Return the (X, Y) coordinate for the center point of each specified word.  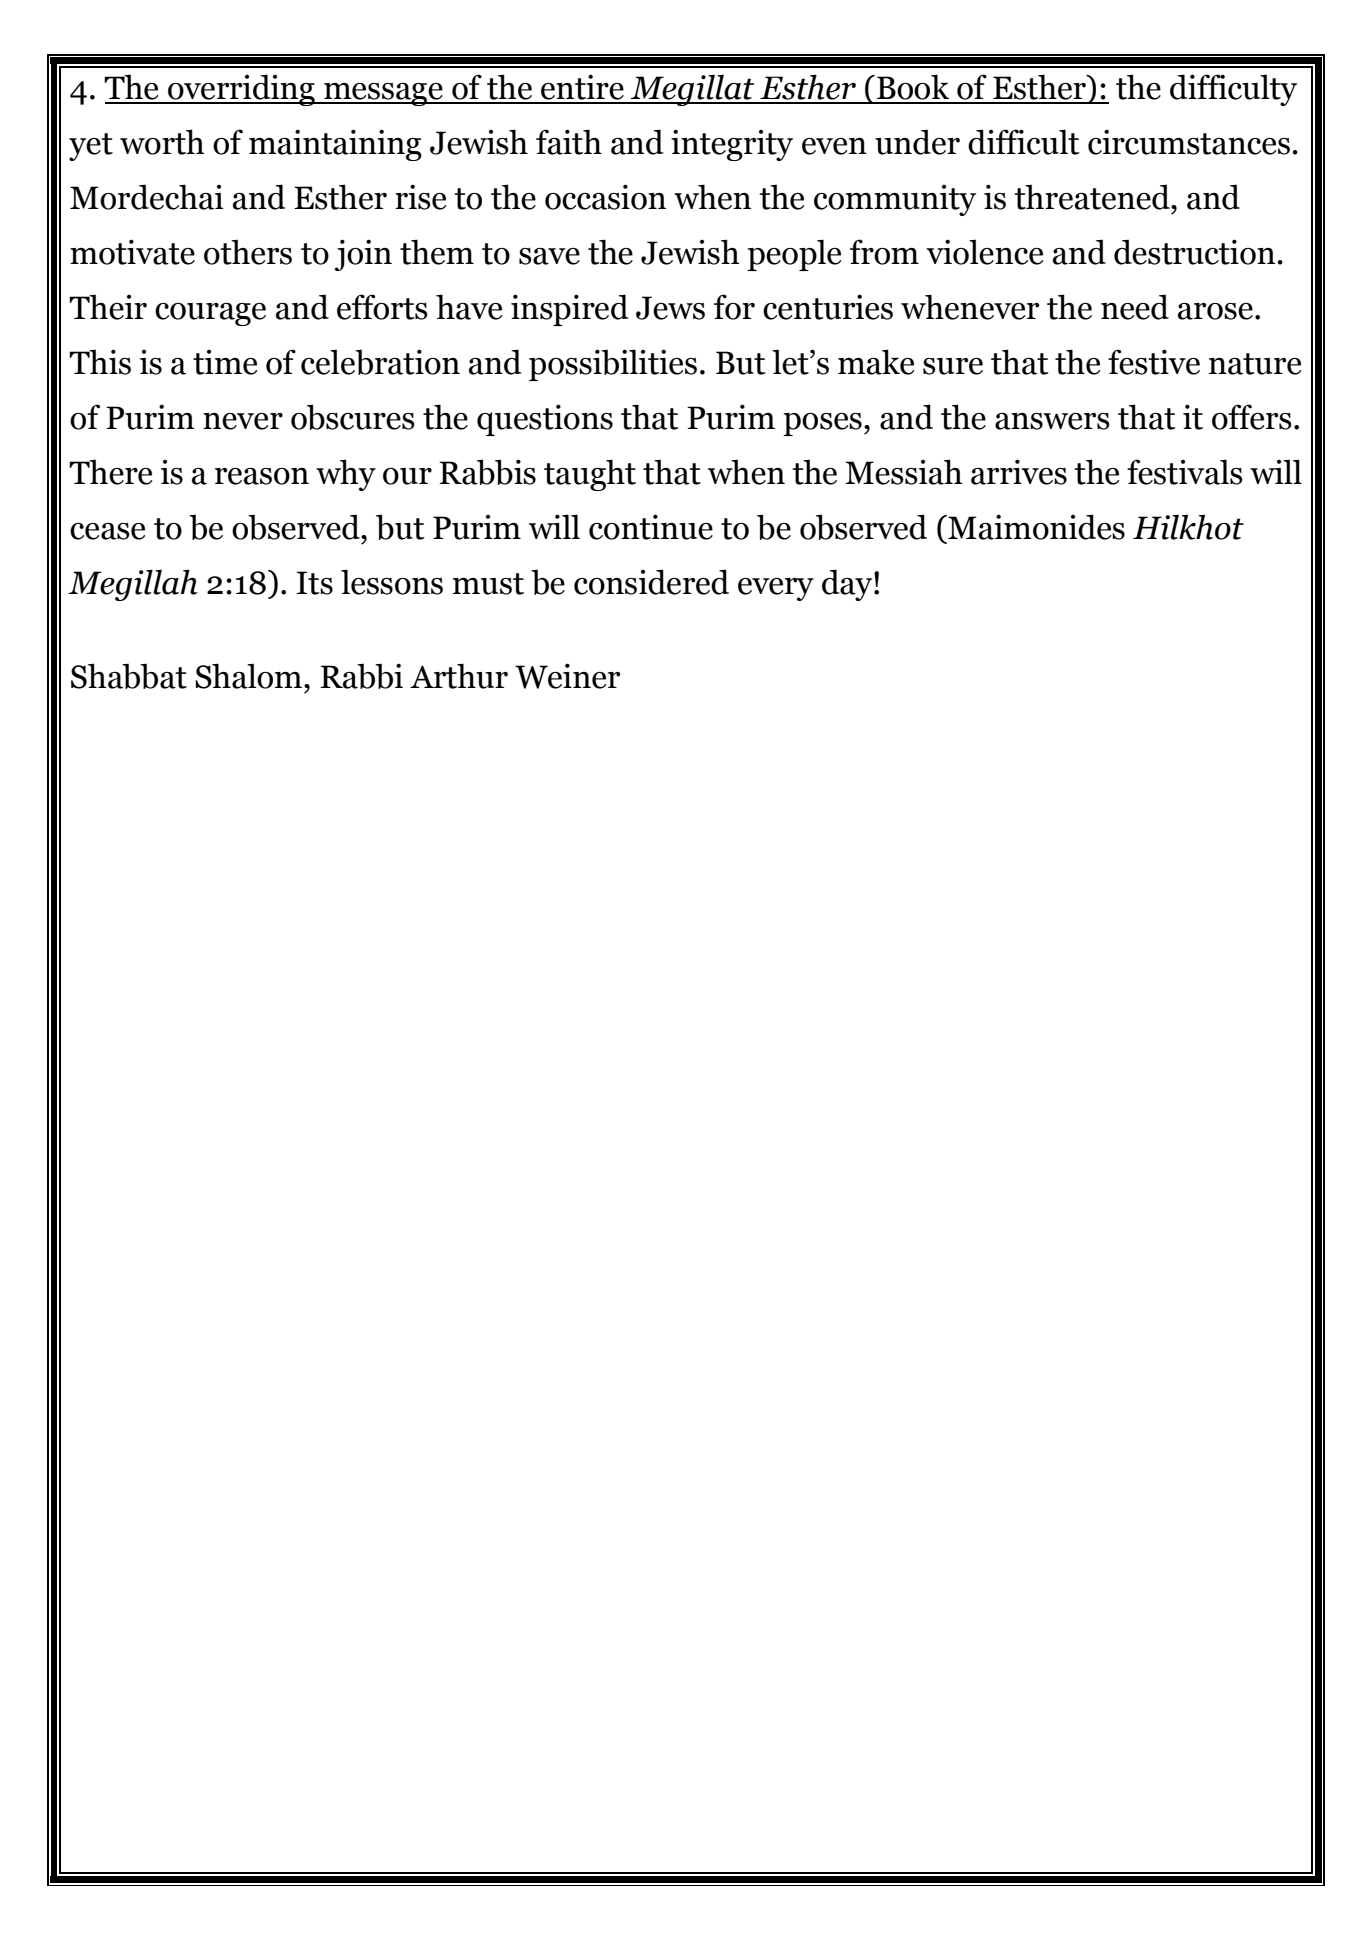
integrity (732, 145)
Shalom (250, 676)
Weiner (567, 676)
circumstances (1189, 142)
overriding (241, 90)
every (776, 589)
